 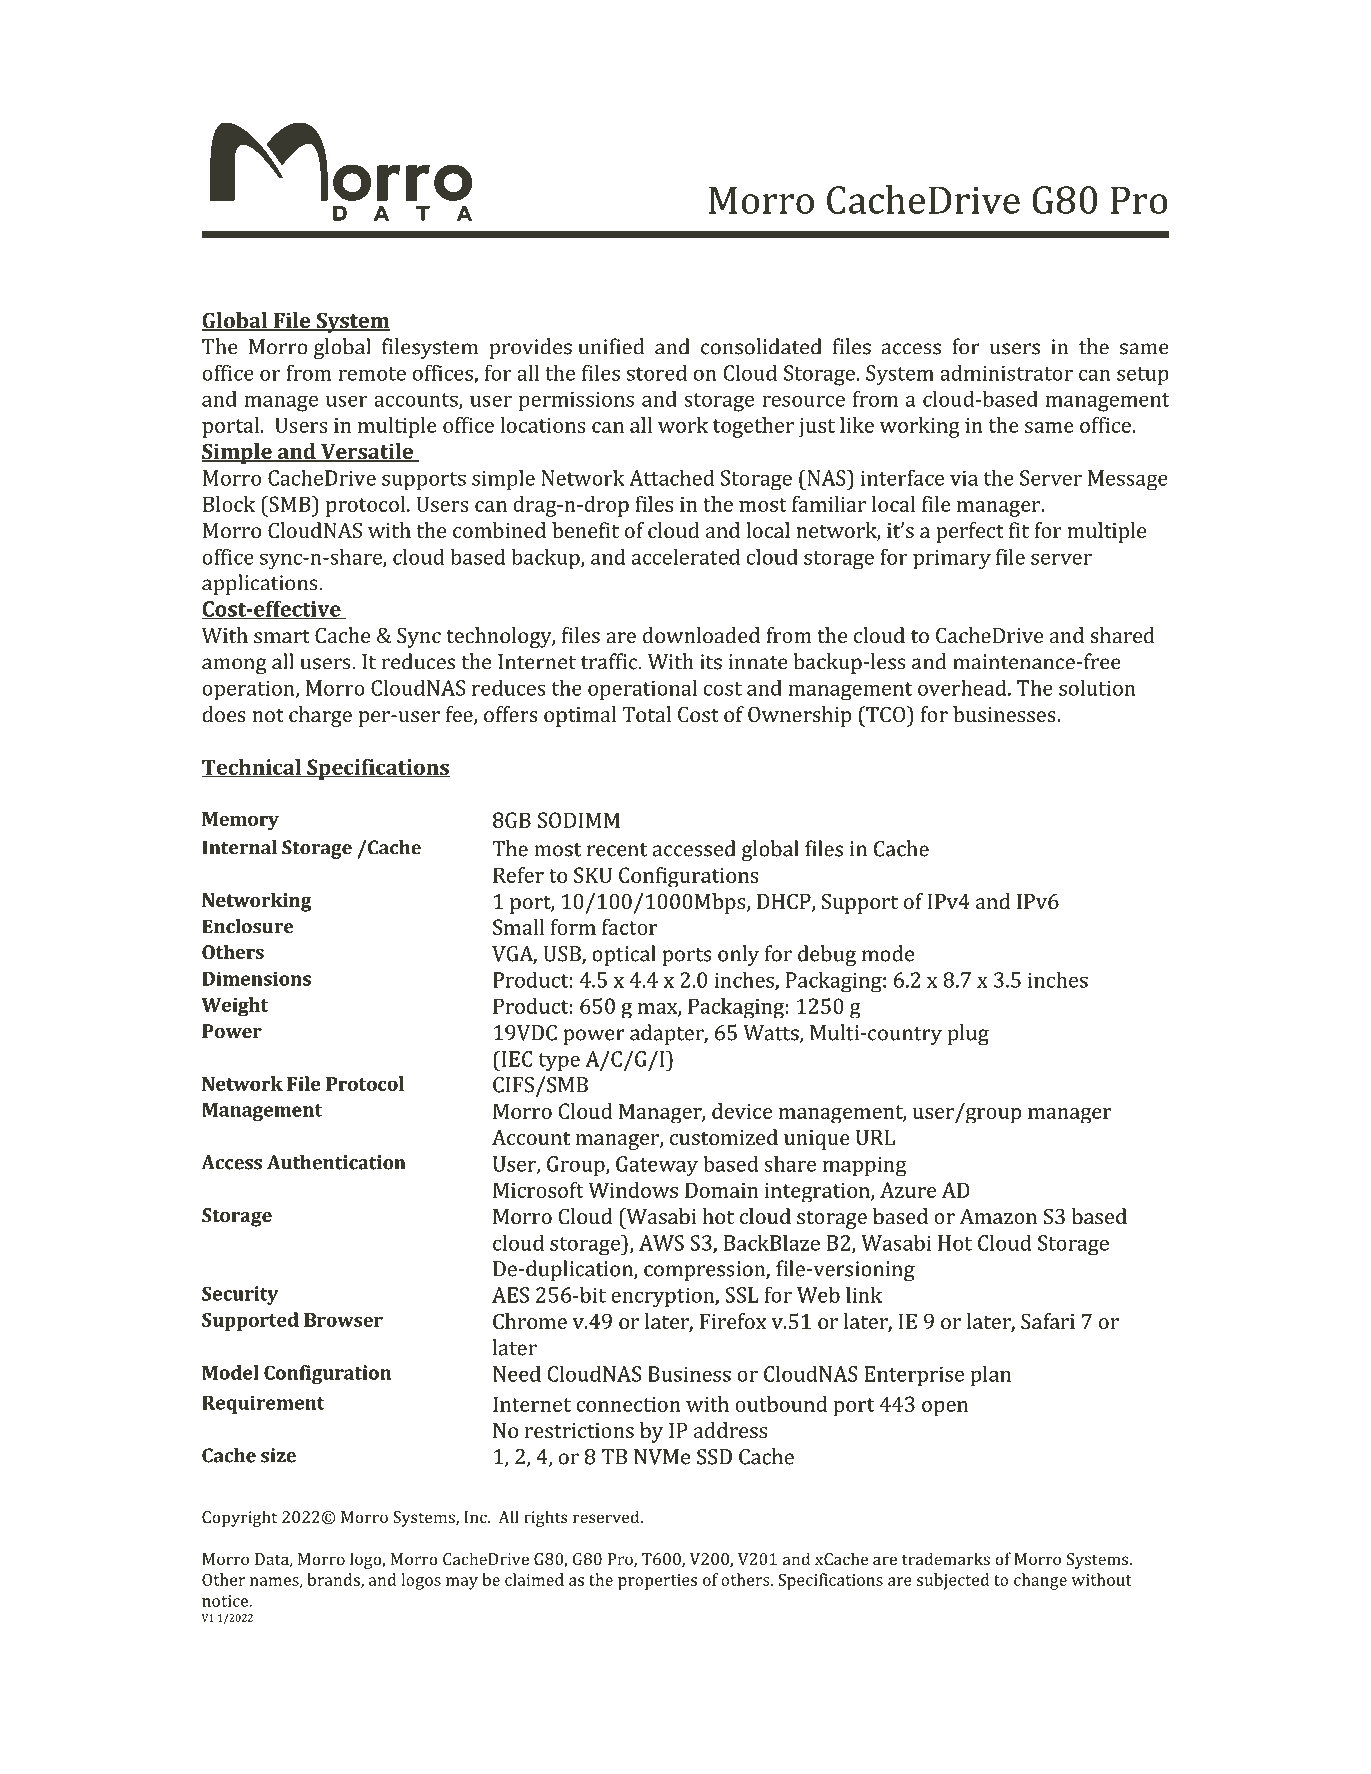 What do you see at coordinates (1040, 1581) in the screenshot?
I see `change` at bounding box center [1040, 1581].
